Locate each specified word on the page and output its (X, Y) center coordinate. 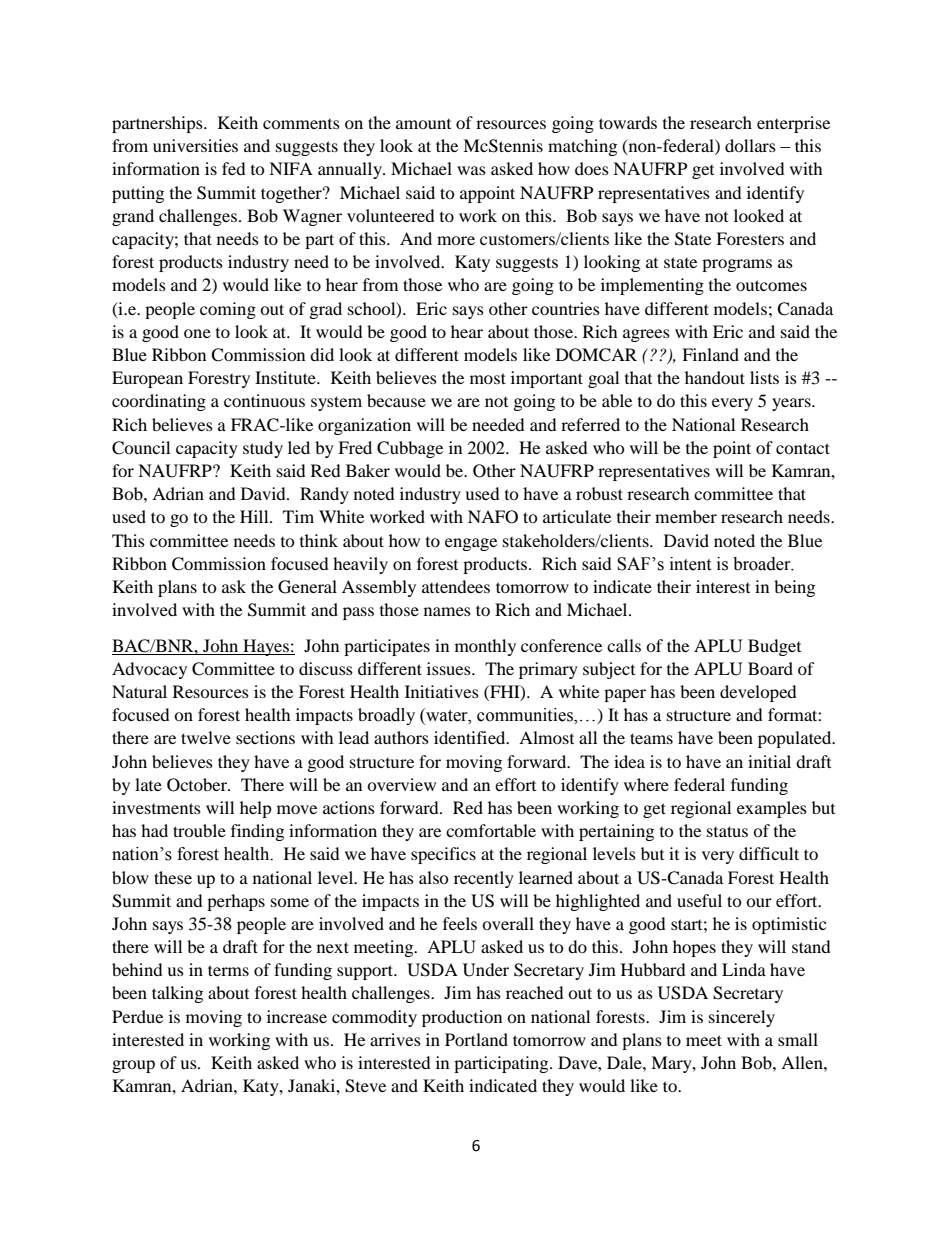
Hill (255, 516)
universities (195, 145)
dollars (750, 145)
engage (471, 544)
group (133, 1066)
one (197, 333)
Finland (710, 354)
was (471, 170)
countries (566, 308)
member (686, 516)
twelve (206, 737)
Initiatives (442, 691)
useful (699, 900)
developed (758, 693)
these (173, 877)
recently (484, 879)
